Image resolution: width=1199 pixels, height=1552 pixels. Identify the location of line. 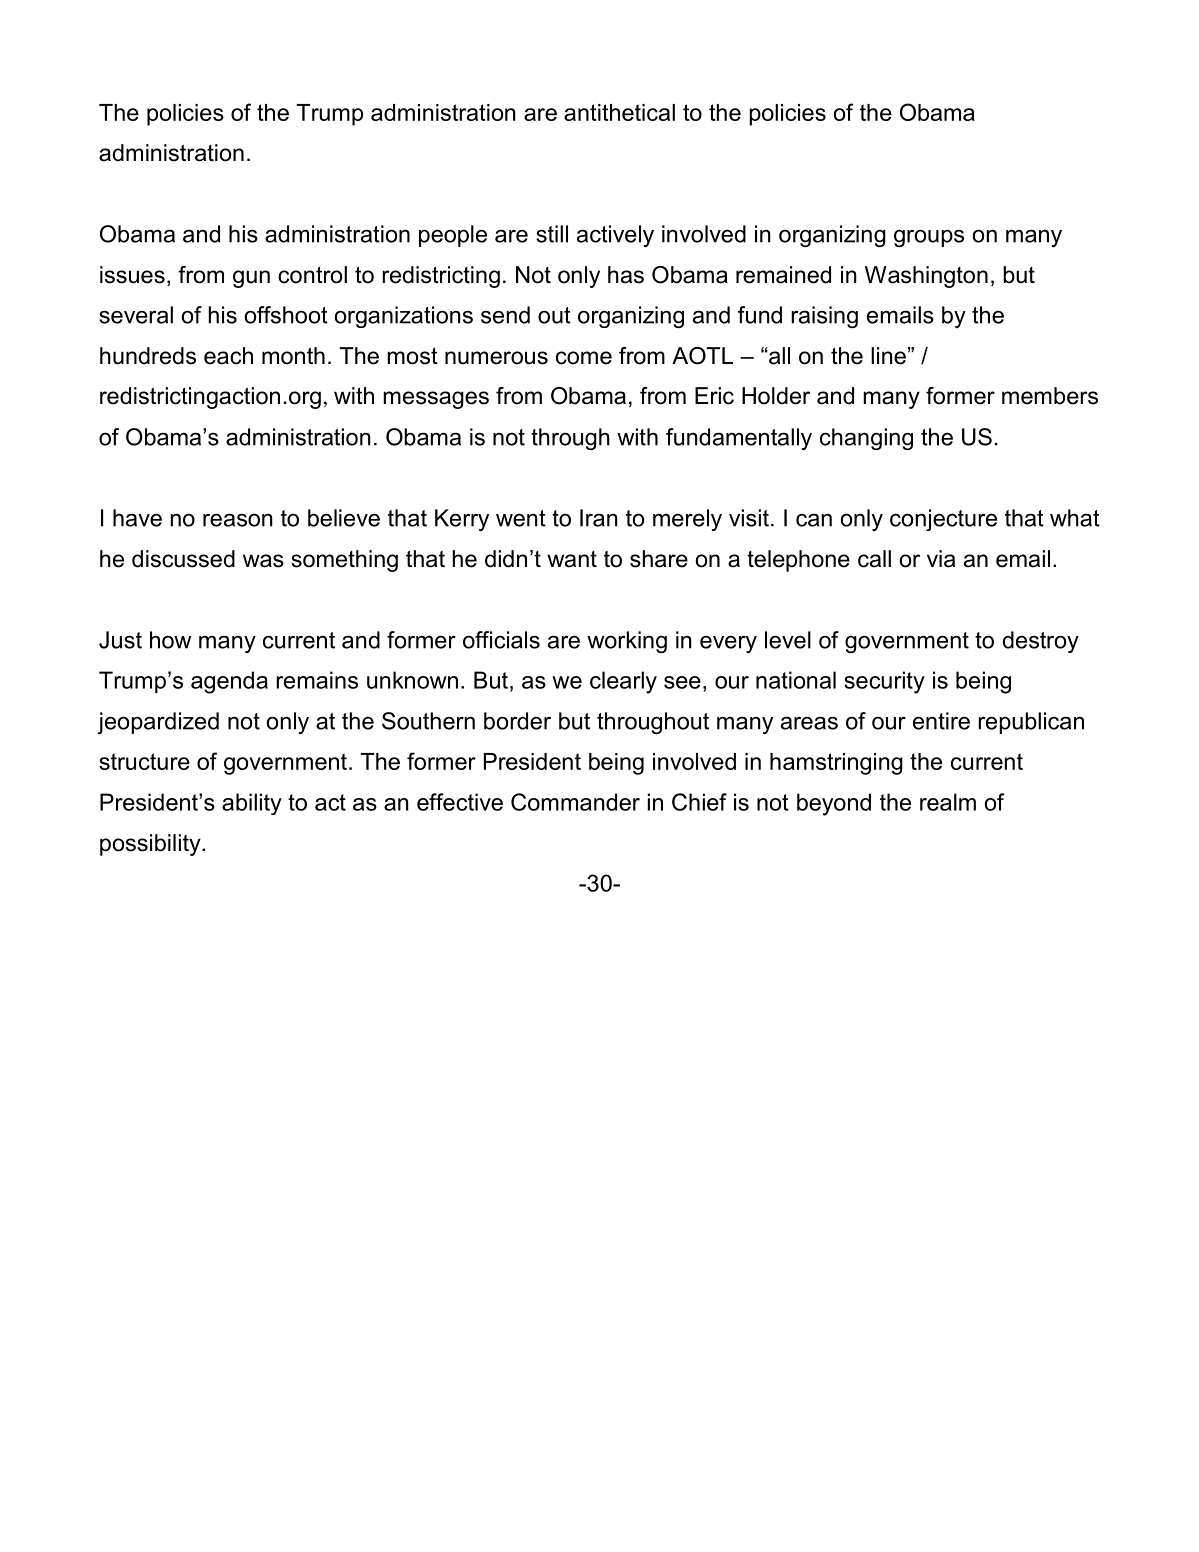
(888, 356).
